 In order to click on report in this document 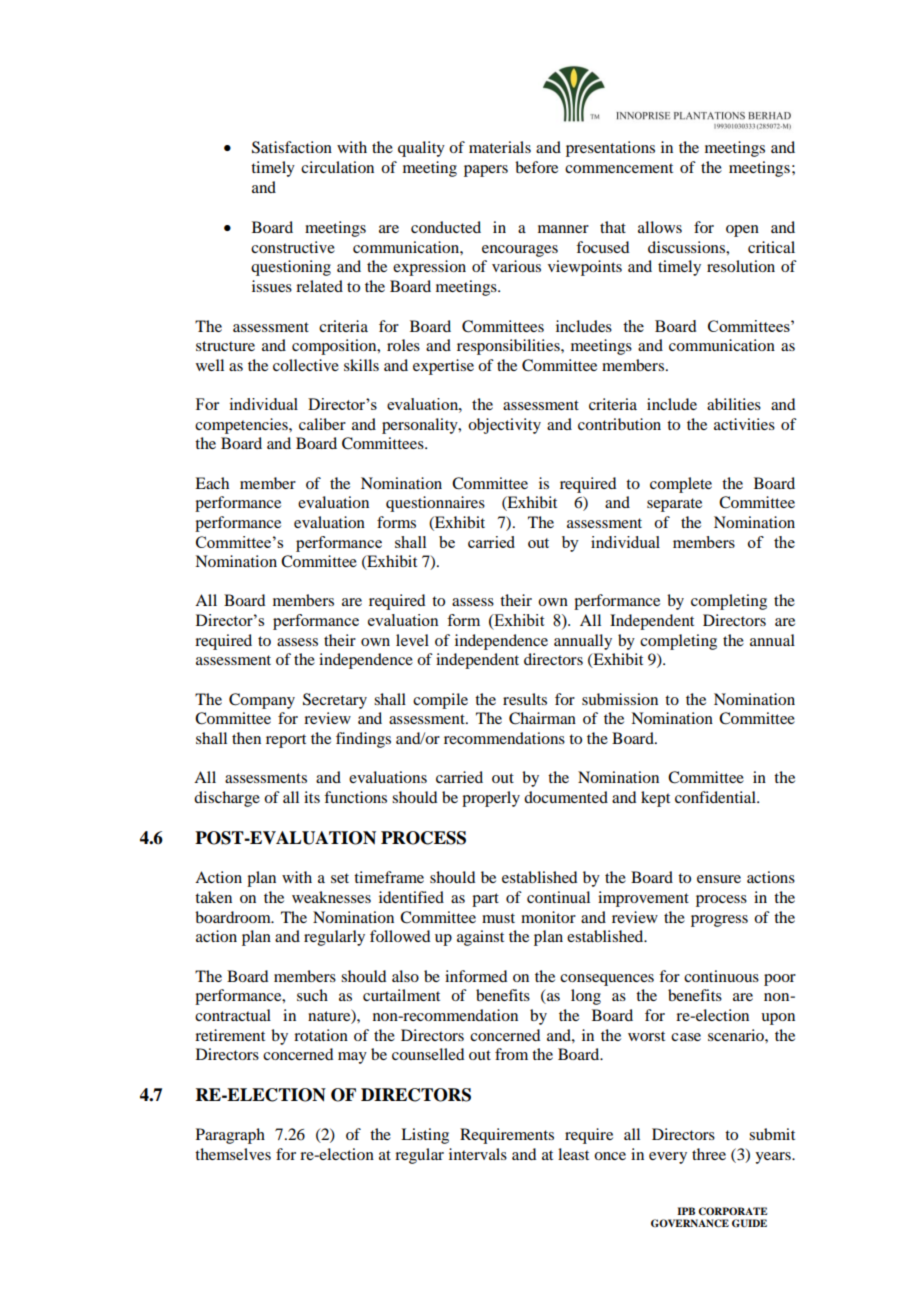, I will do `click(286, 741)`.
